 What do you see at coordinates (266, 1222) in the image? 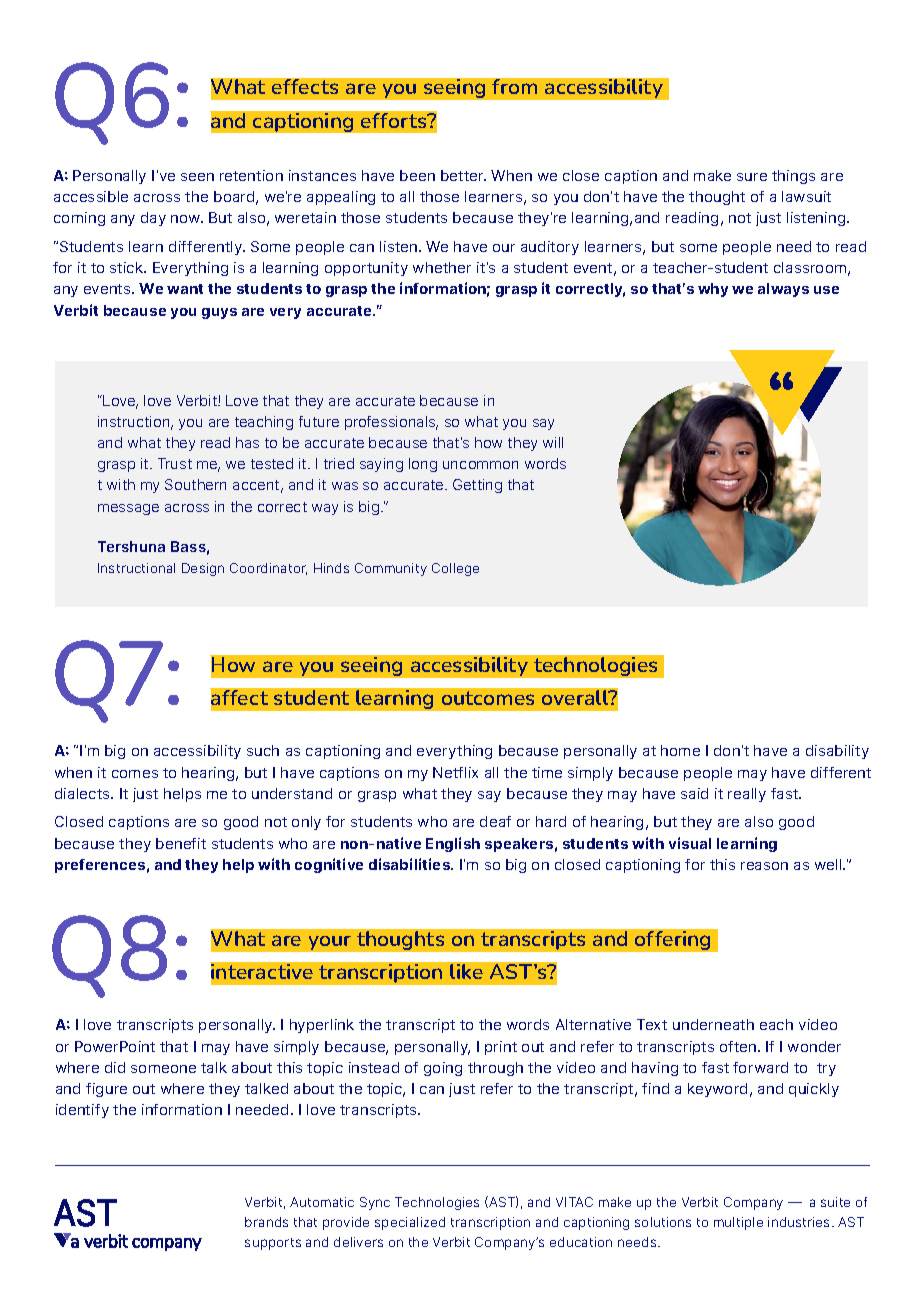
I see `brands` at bounding box center [266, 1222].
